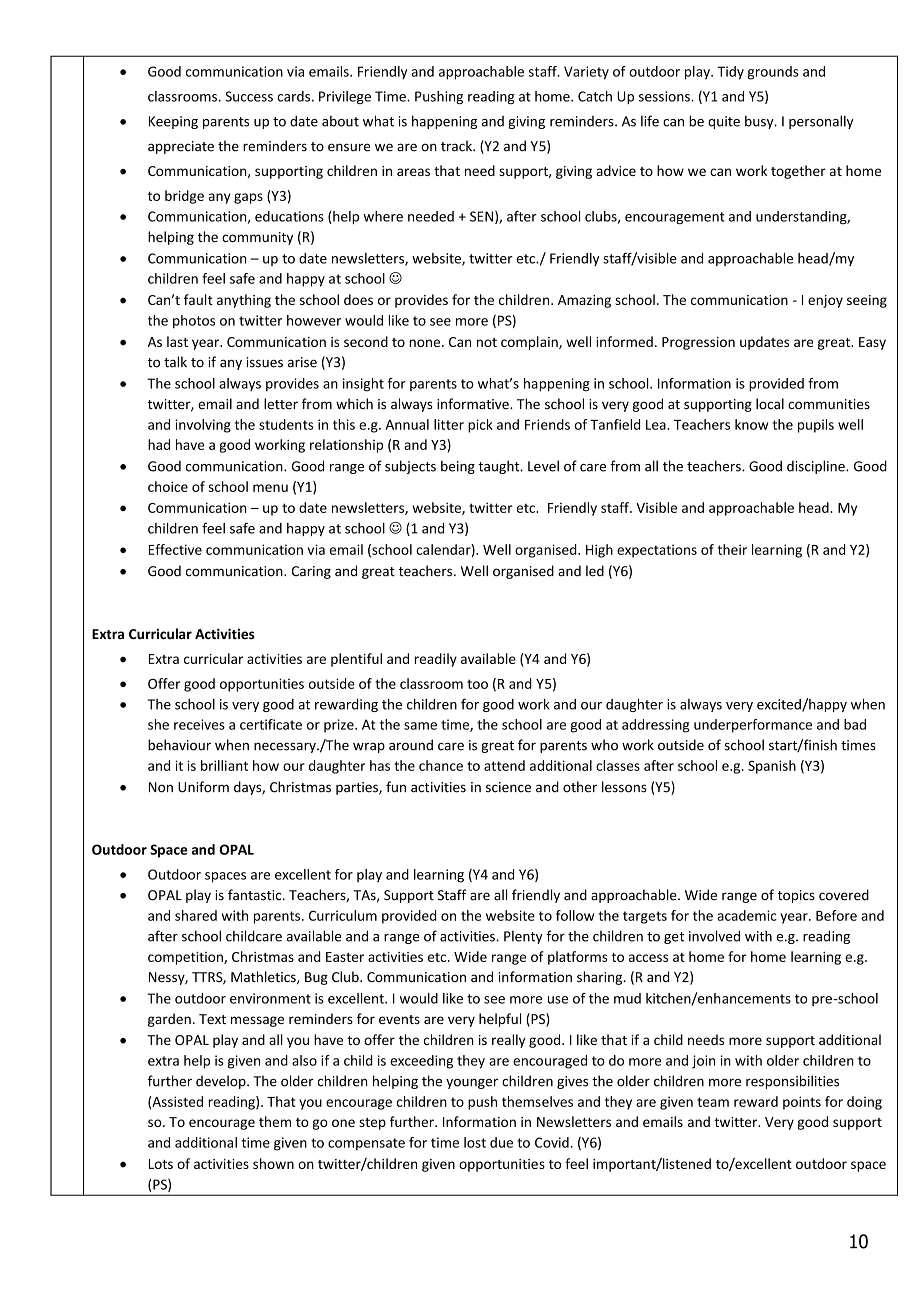  I want to click on complain, so click(530, 343).
